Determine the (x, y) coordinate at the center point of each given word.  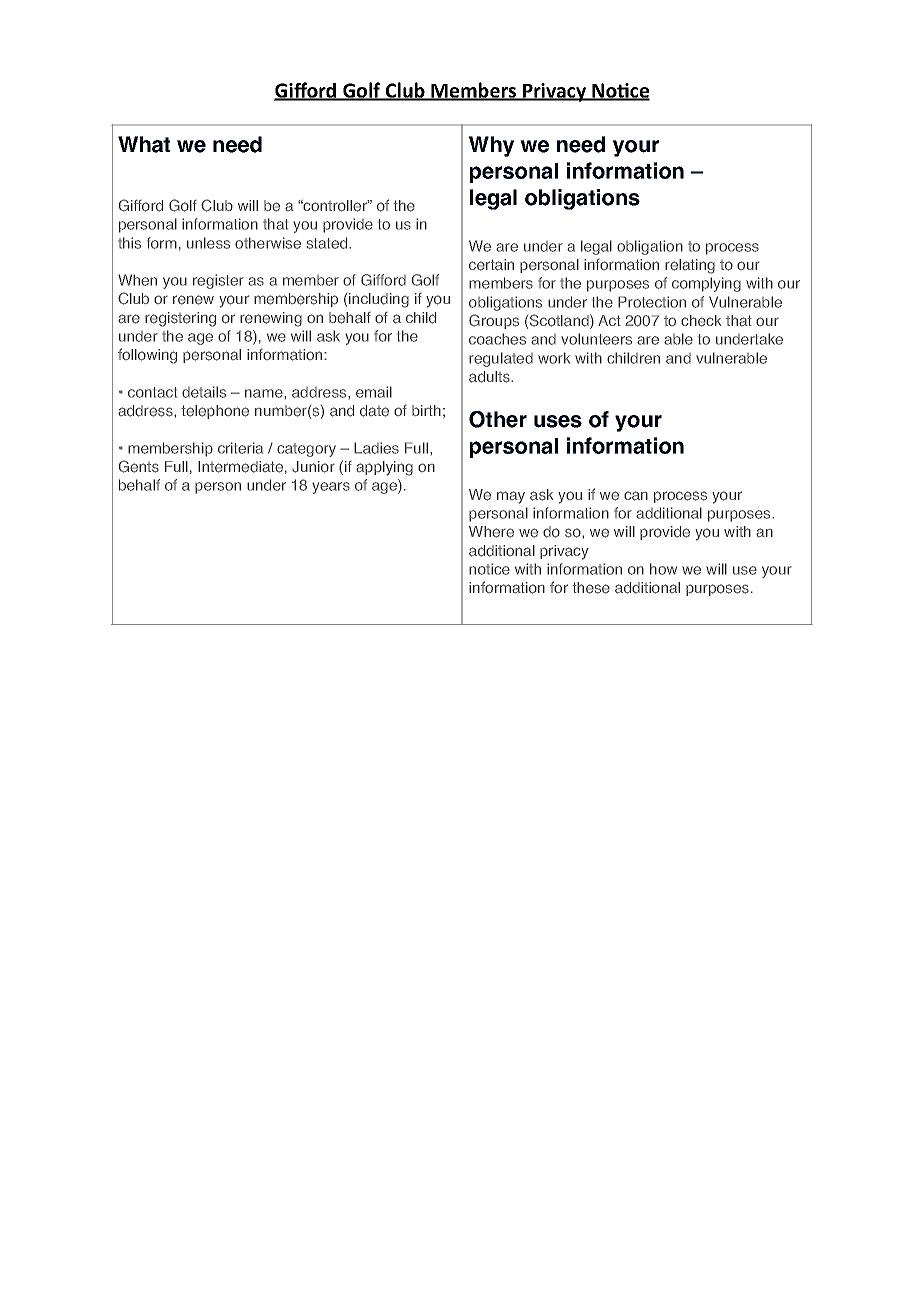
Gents (139, 466)
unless (208, 243)
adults (490, 377)
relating (690, 266)
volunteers (596, 339)
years (331, 488)
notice (489, 569)
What (144, 144)
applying (384, 468)
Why (491, 146)
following (147, 356)
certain (491, 265)
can (636, 496)
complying (706, 284)
